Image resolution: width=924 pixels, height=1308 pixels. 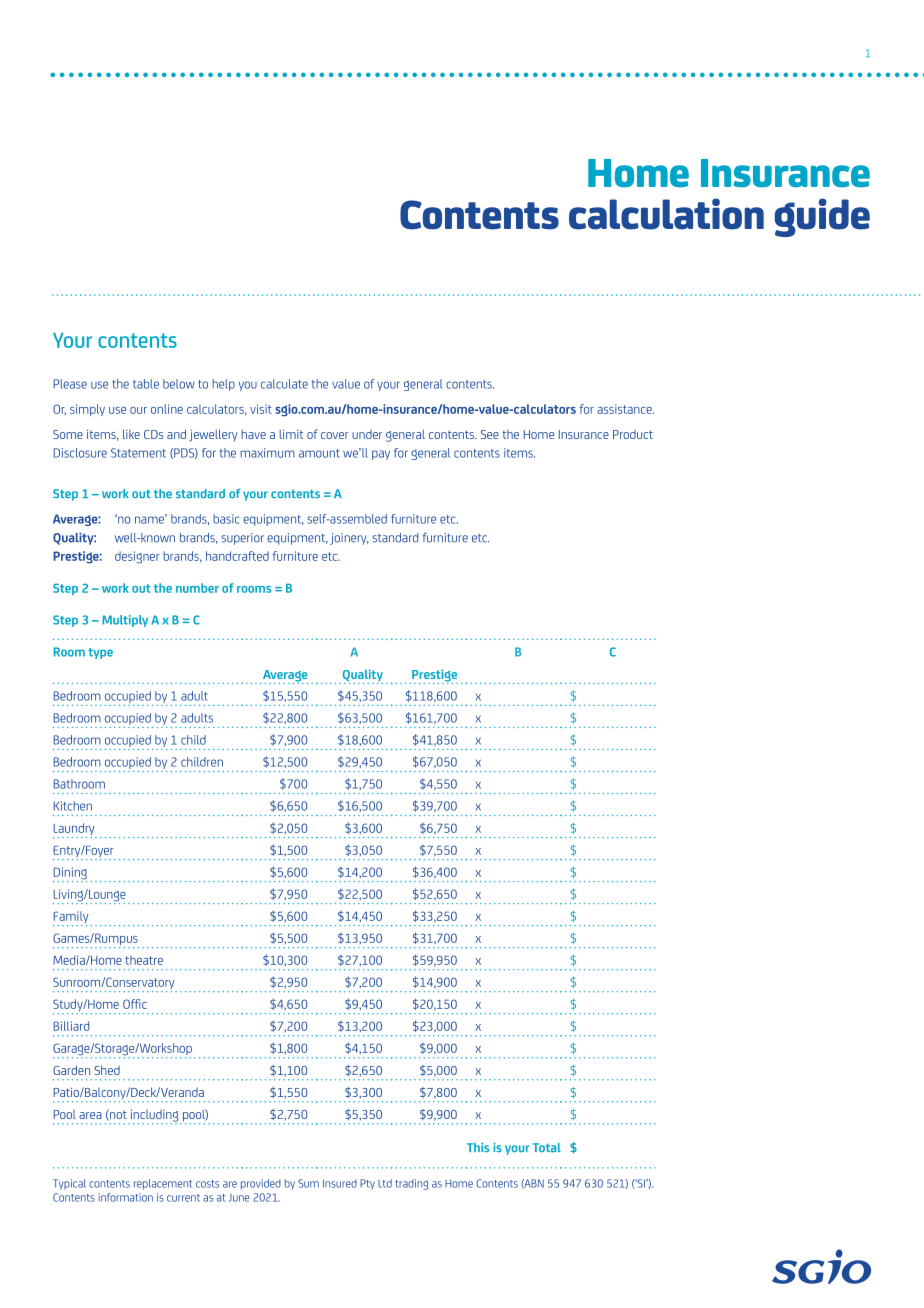 I want to click on joinery, so click(x=349, y=539).
